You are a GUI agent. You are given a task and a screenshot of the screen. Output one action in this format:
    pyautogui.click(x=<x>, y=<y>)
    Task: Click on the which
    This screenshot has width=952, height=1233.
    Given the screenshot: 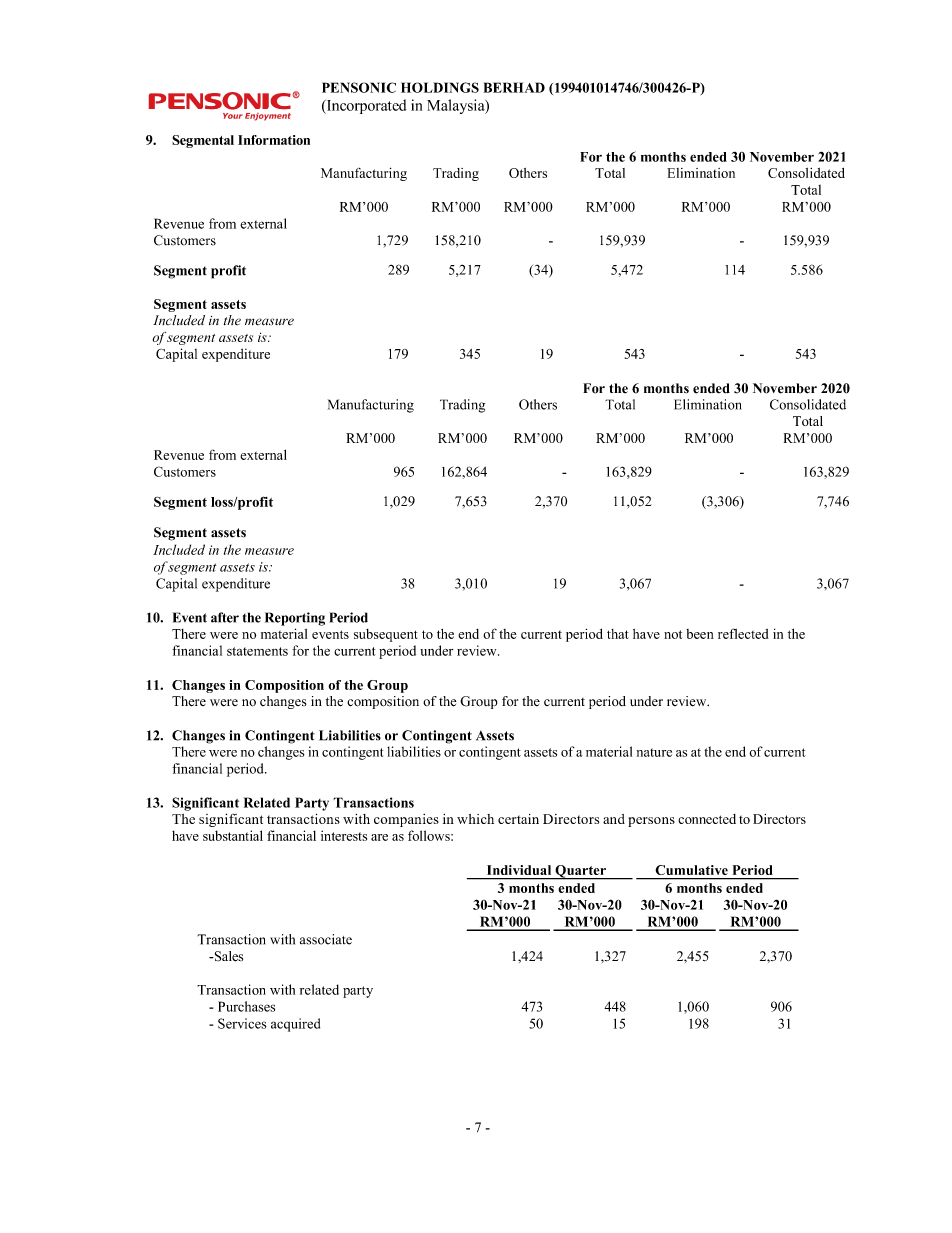 What is the action you would take?
    pyautogui.click(x=475, y=819)
